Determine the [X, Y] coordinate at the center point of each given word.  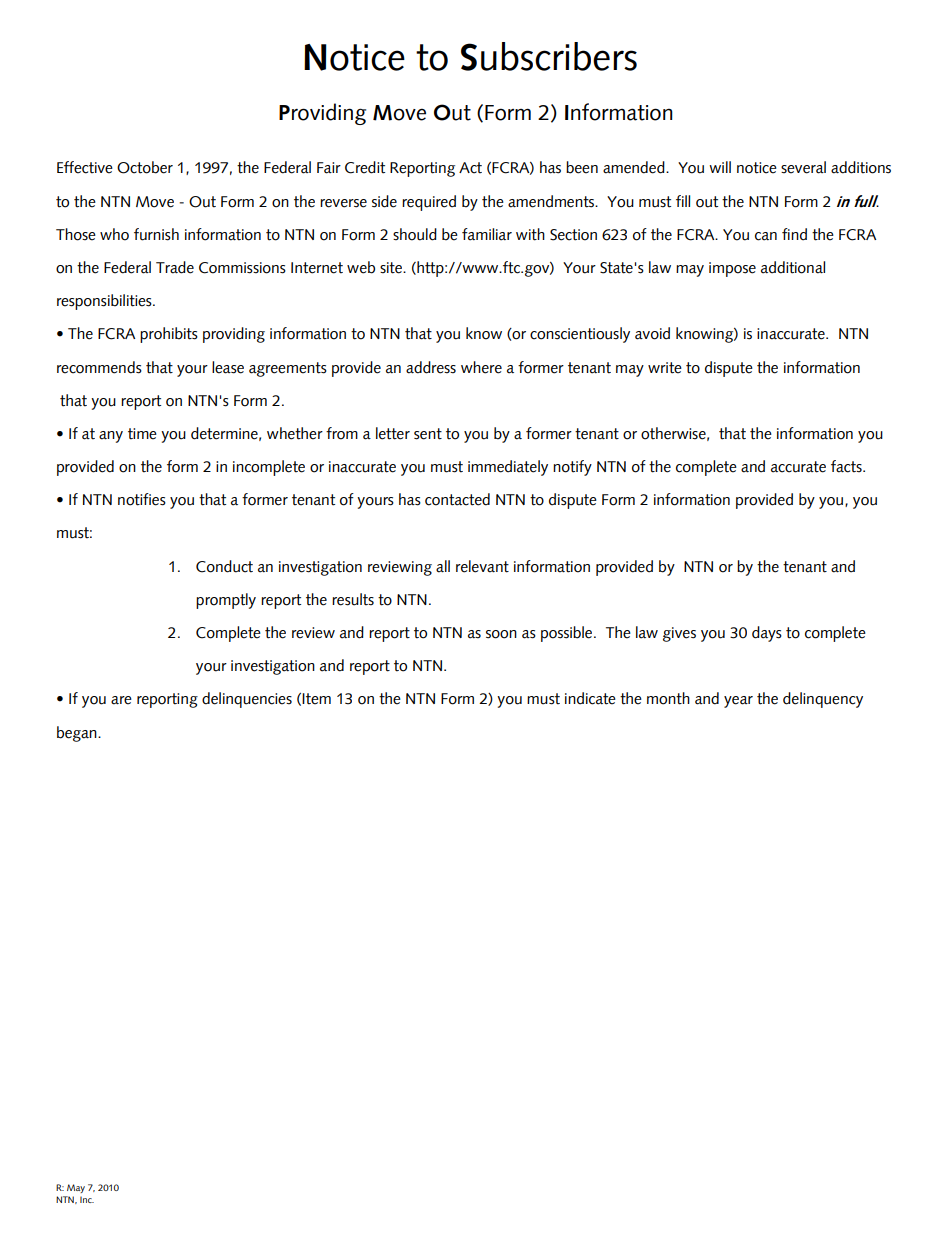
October [145, 167]
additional [793, 267]
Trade [175, 267]
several [803, 167]
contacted [457, 499]
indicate [590, 698]
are [121, 700]
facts [847, 466]
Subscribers [549, 56]
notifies [142, 499]
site [392, 268]
